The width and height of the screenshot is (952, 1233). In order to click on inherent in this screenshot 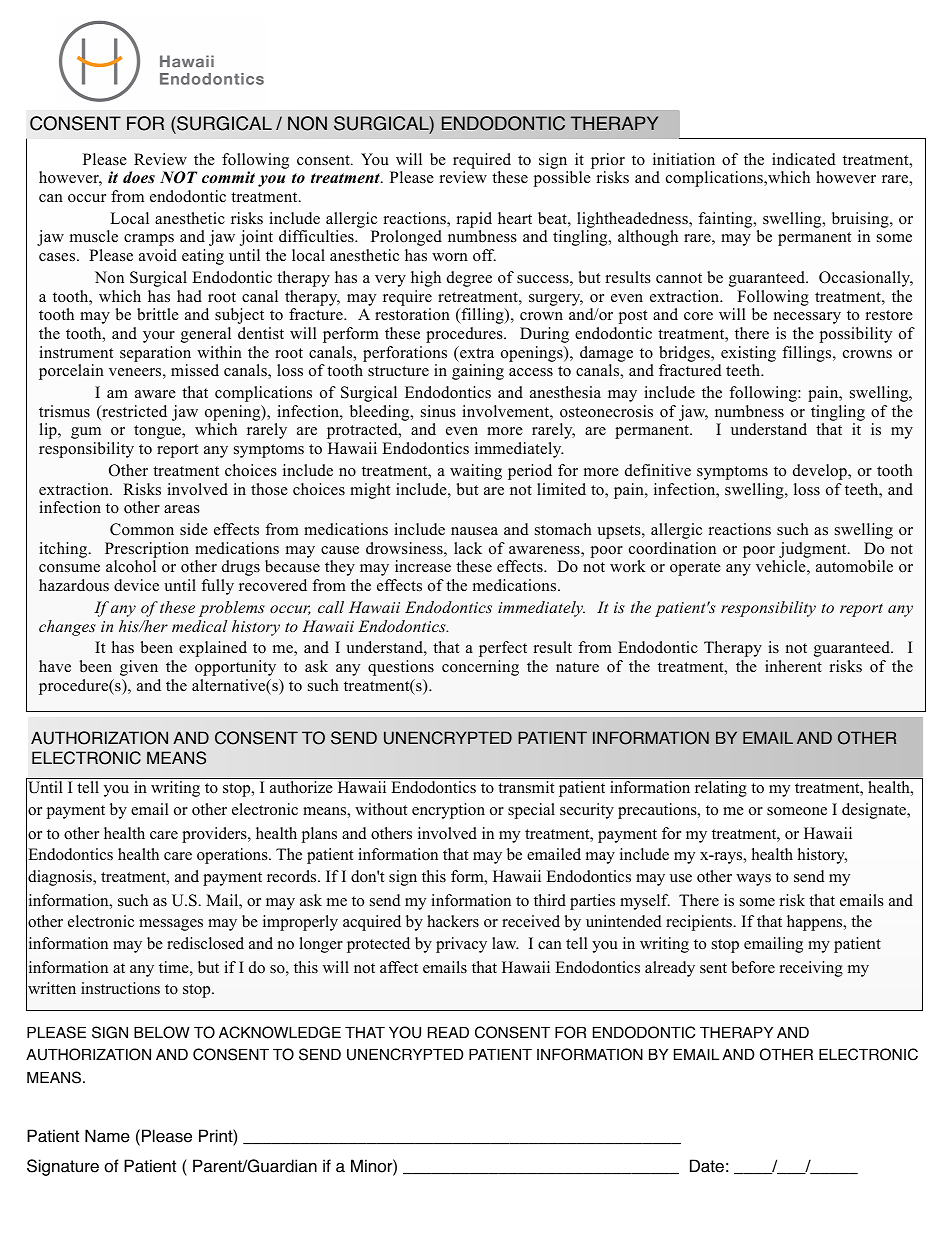, I will do `click(793, 666)`.
